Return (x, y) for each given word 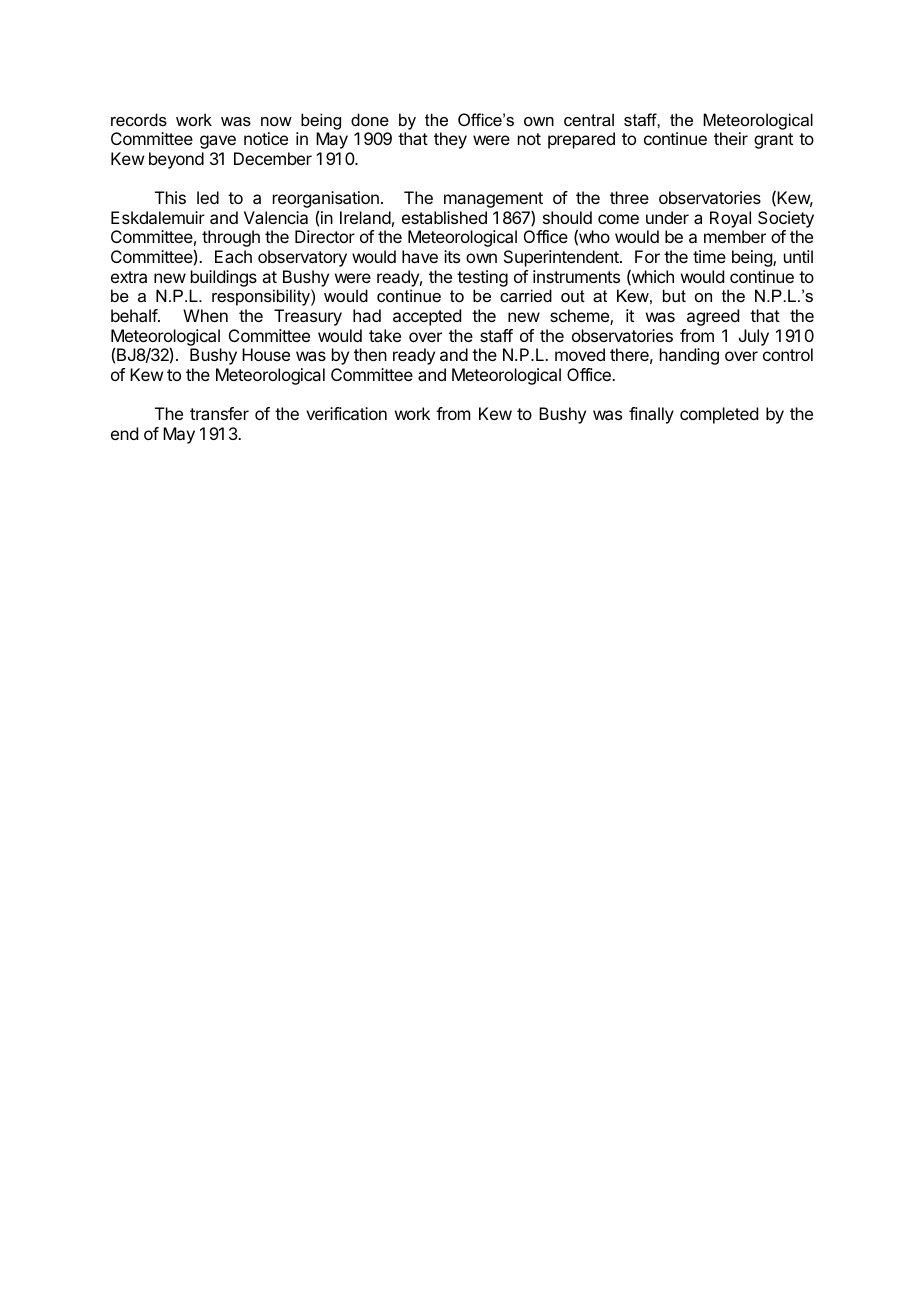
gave (218, 142)
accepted (427, 317)
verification (346, 413)
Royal (730, 219)
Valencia (276, 217)
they (450, 140)
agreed (713, 317)
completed (719, 415)
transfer (219, 413)
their (731, 138)
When (205, 315)
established (444, 217)
